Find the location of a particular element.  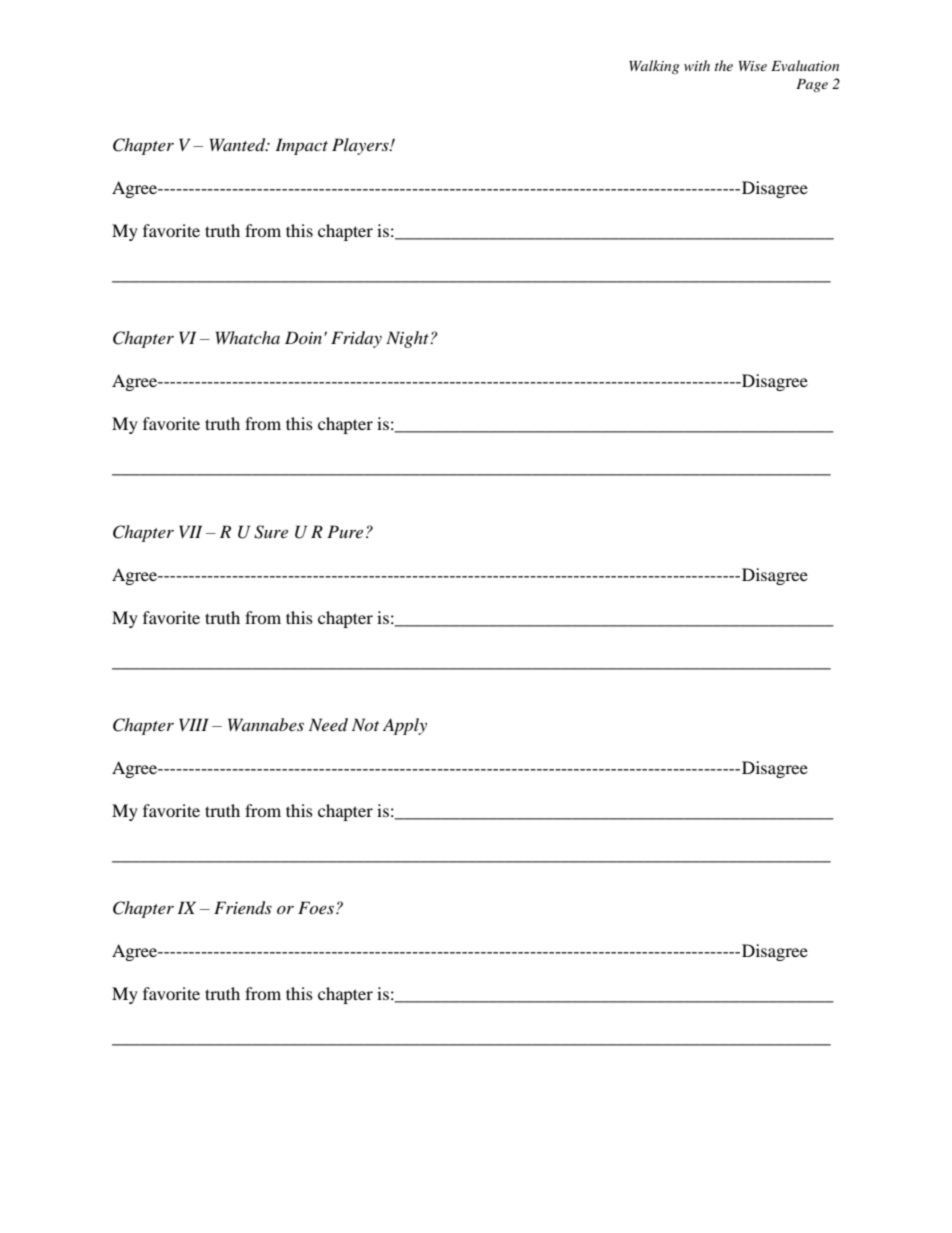

Night is located at coordinates (408, 339).
